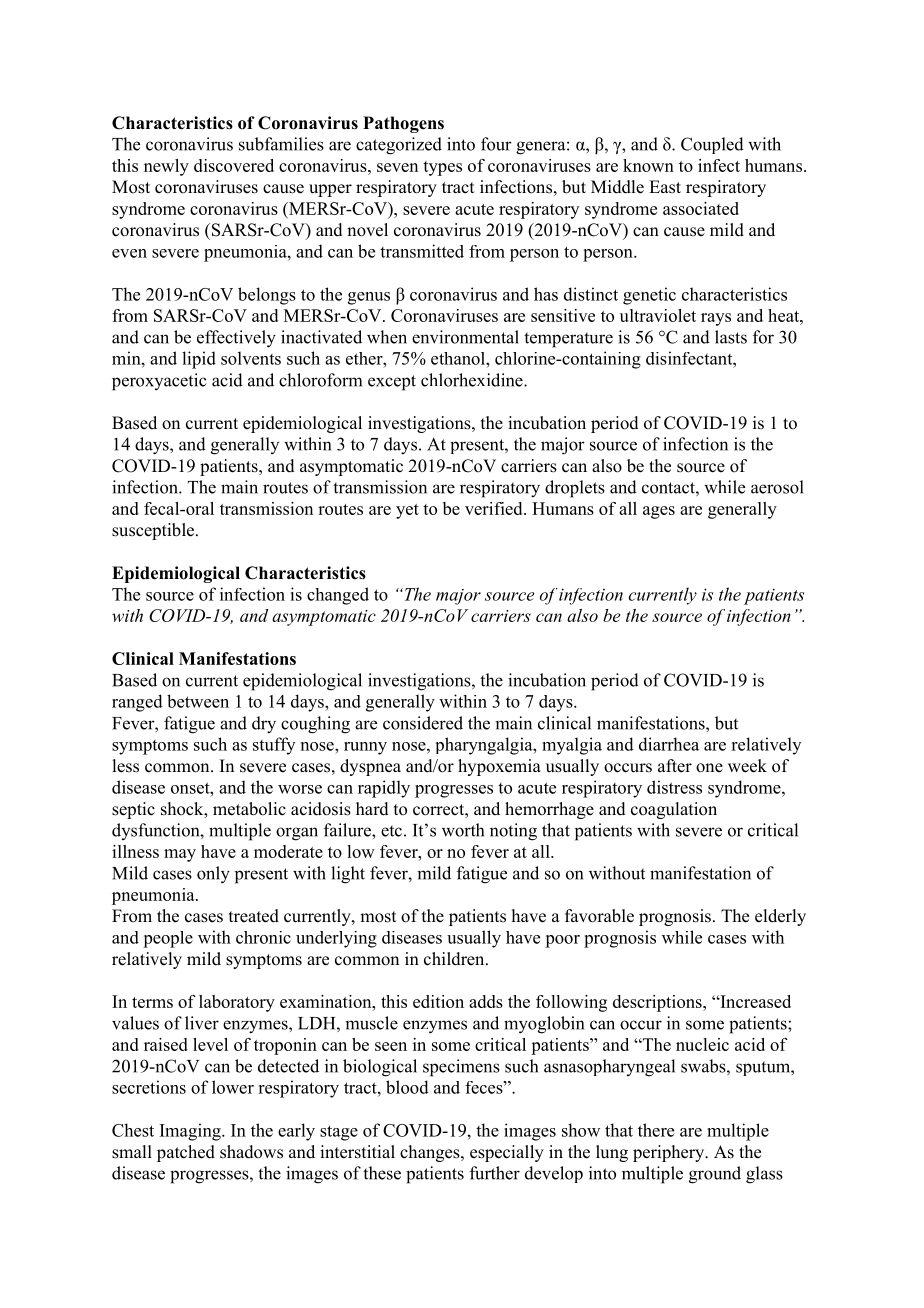 The height and width of the screenshot is (1308, 924). Describe the element at coordinates (495, 508) in the screenshot. I see `verified` at that location.
